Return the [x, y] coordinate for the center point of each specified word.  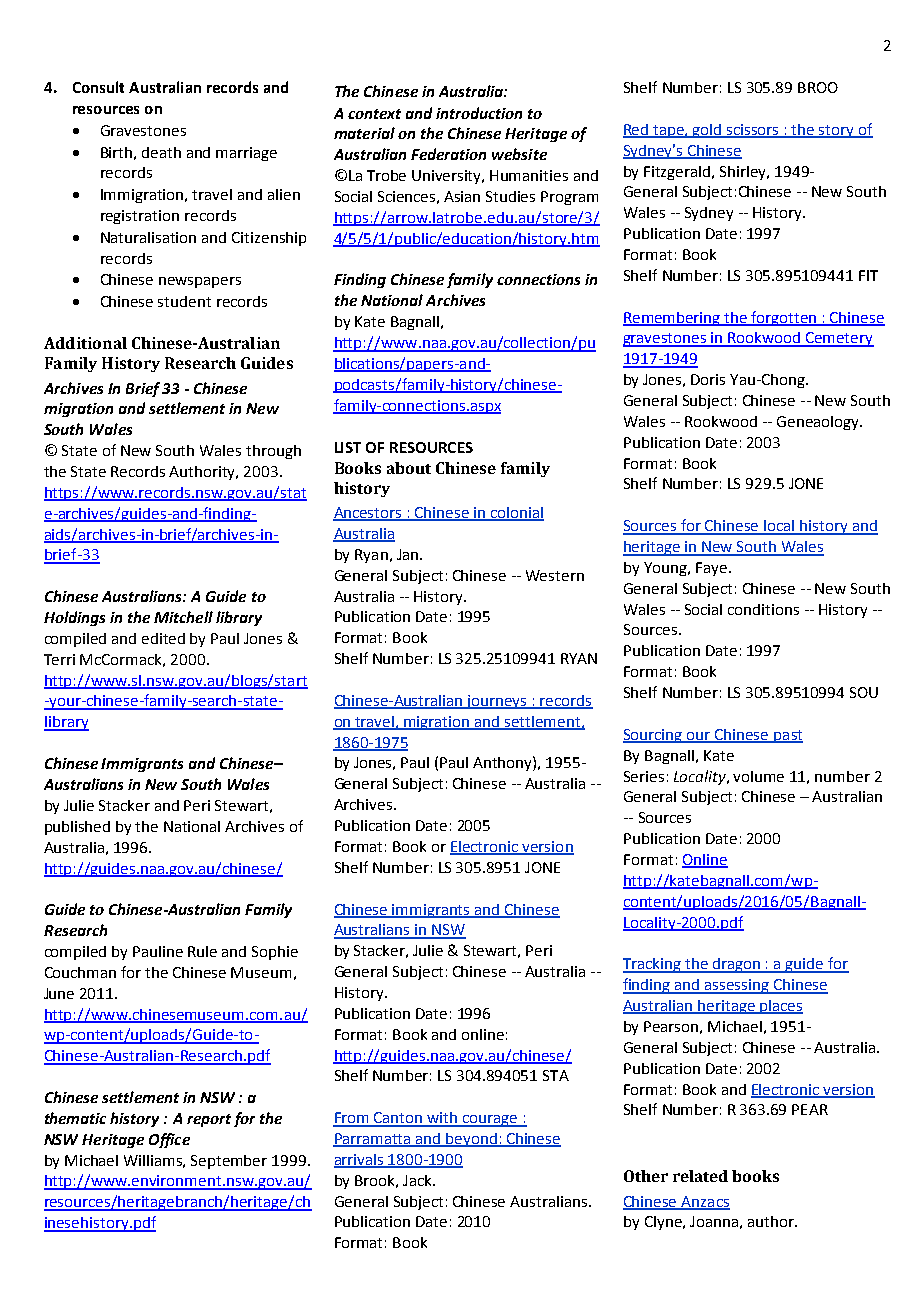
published [77, 828]
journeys [497, 702]
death [161, 152]
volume [758, 776]
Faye [711, 569]
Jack [418, 1180]
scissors [753, 130]
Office [169, 1140]
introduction [479, 113]
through [273, 452]
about [409, 468]
